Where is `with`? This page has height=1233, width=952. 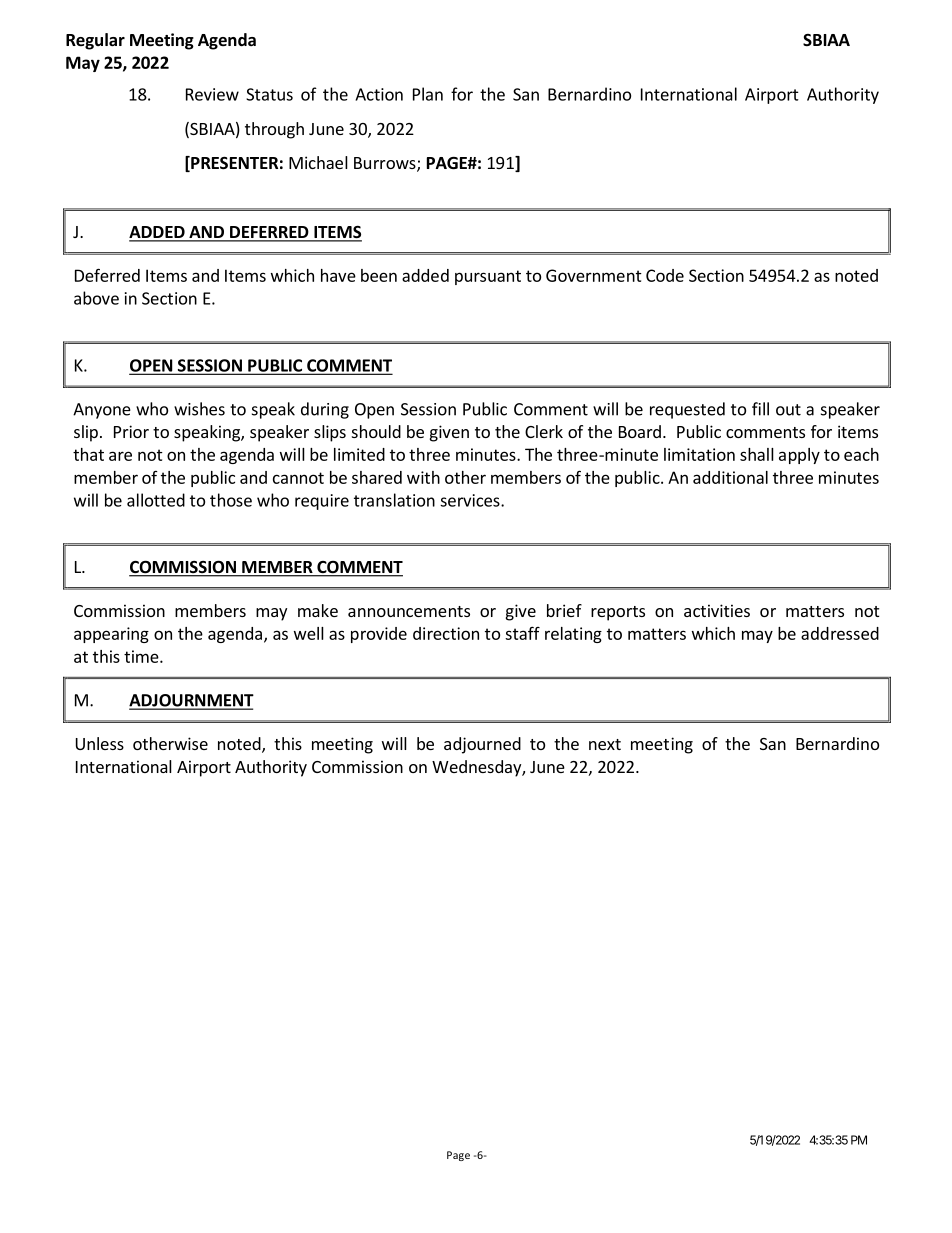 with is located at coordinates (423, 477).
